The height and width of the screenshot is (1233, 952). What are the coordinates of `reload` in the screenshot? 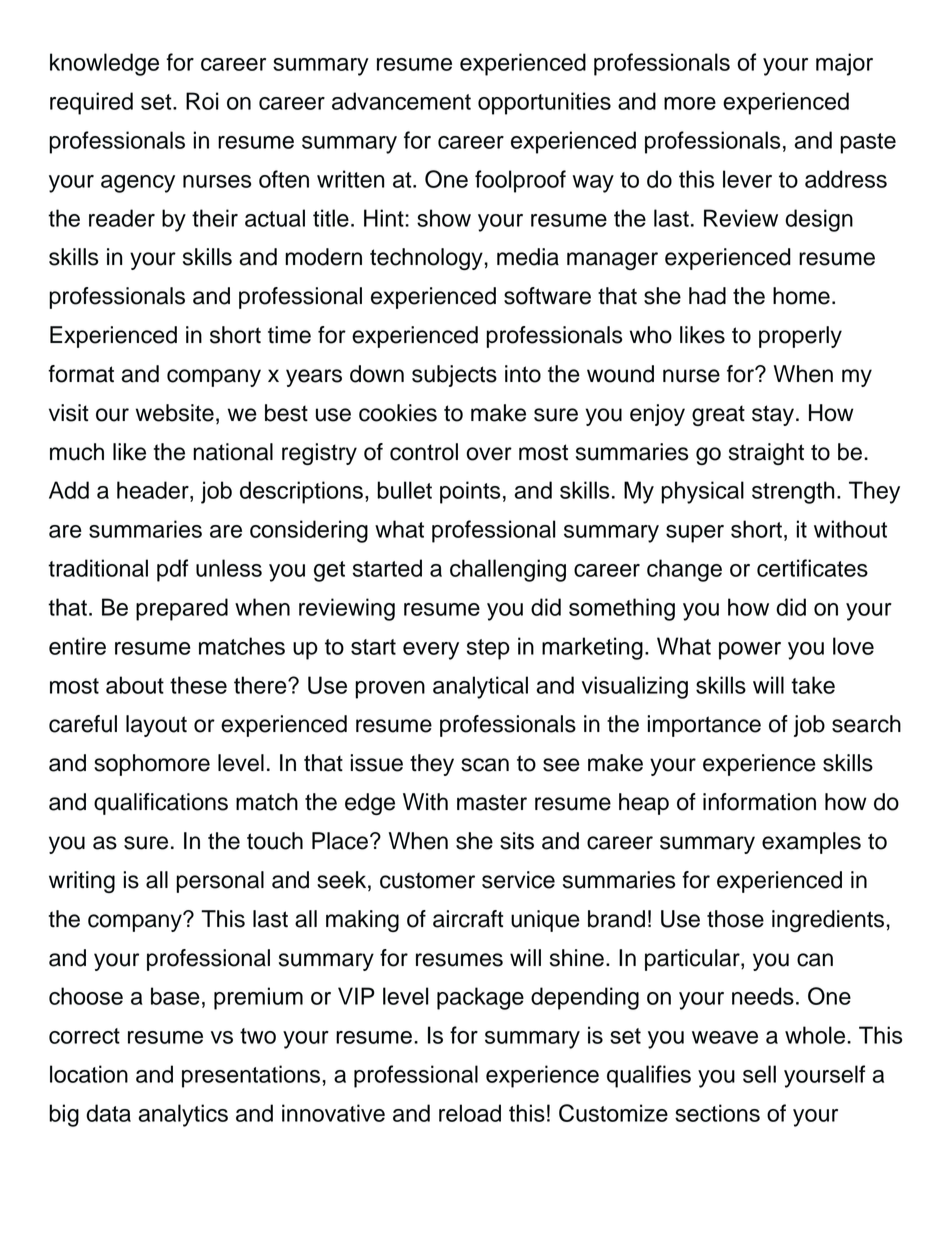 It's located at (470, 1113).
